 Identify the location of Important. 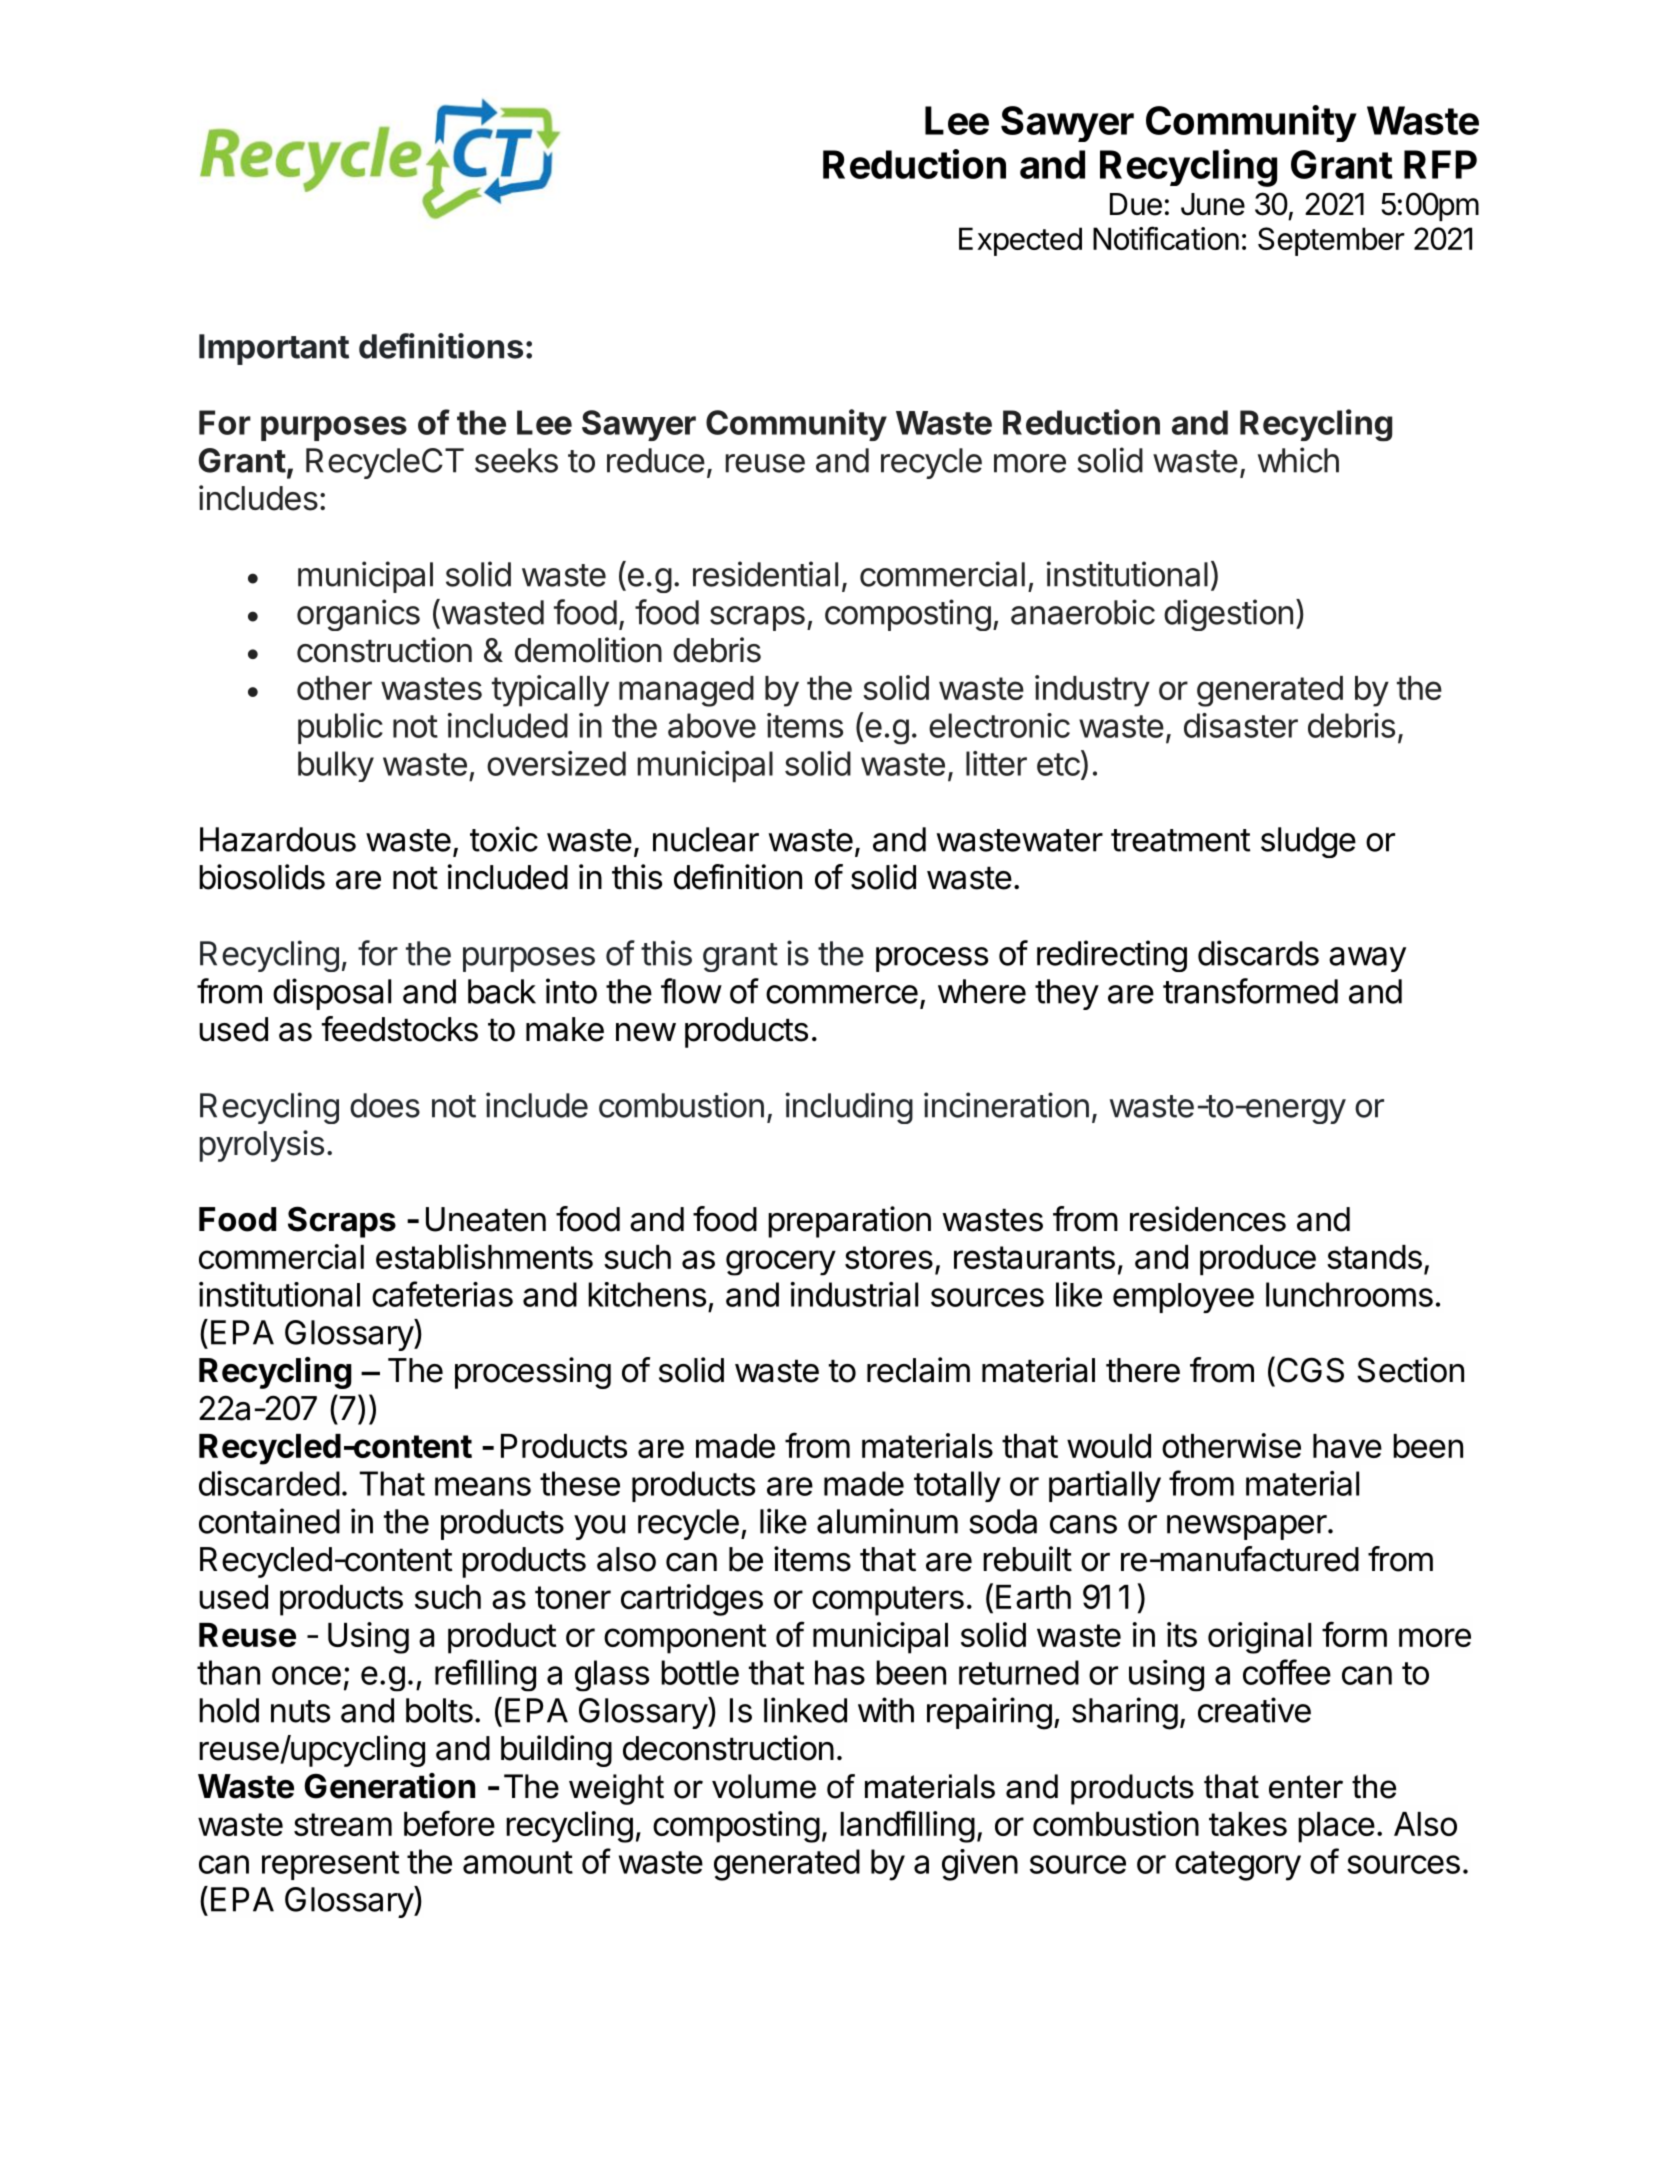
(274, 349).
